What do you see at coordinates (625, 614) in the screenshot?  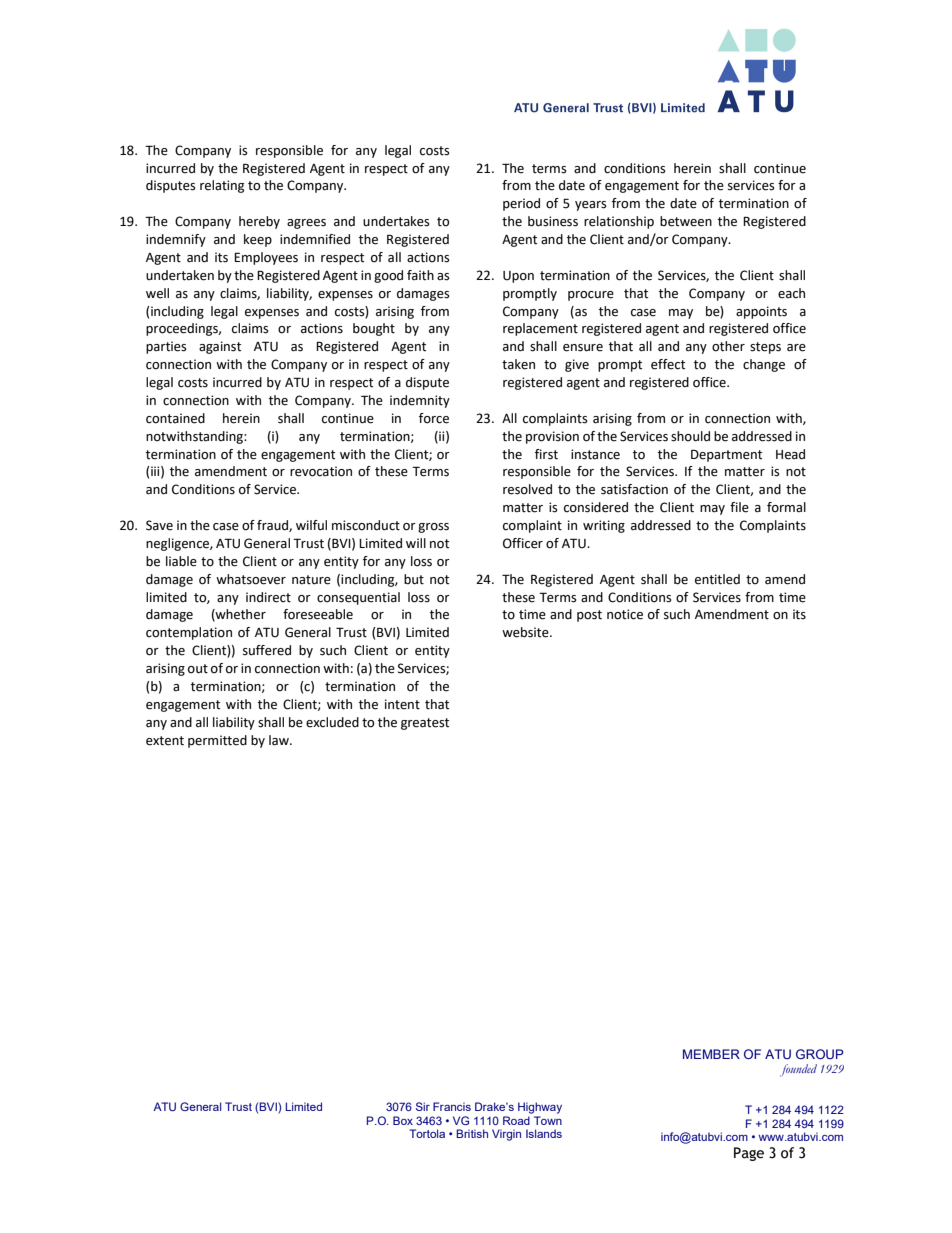 I see `notice` at bounding box center [625, 614].
